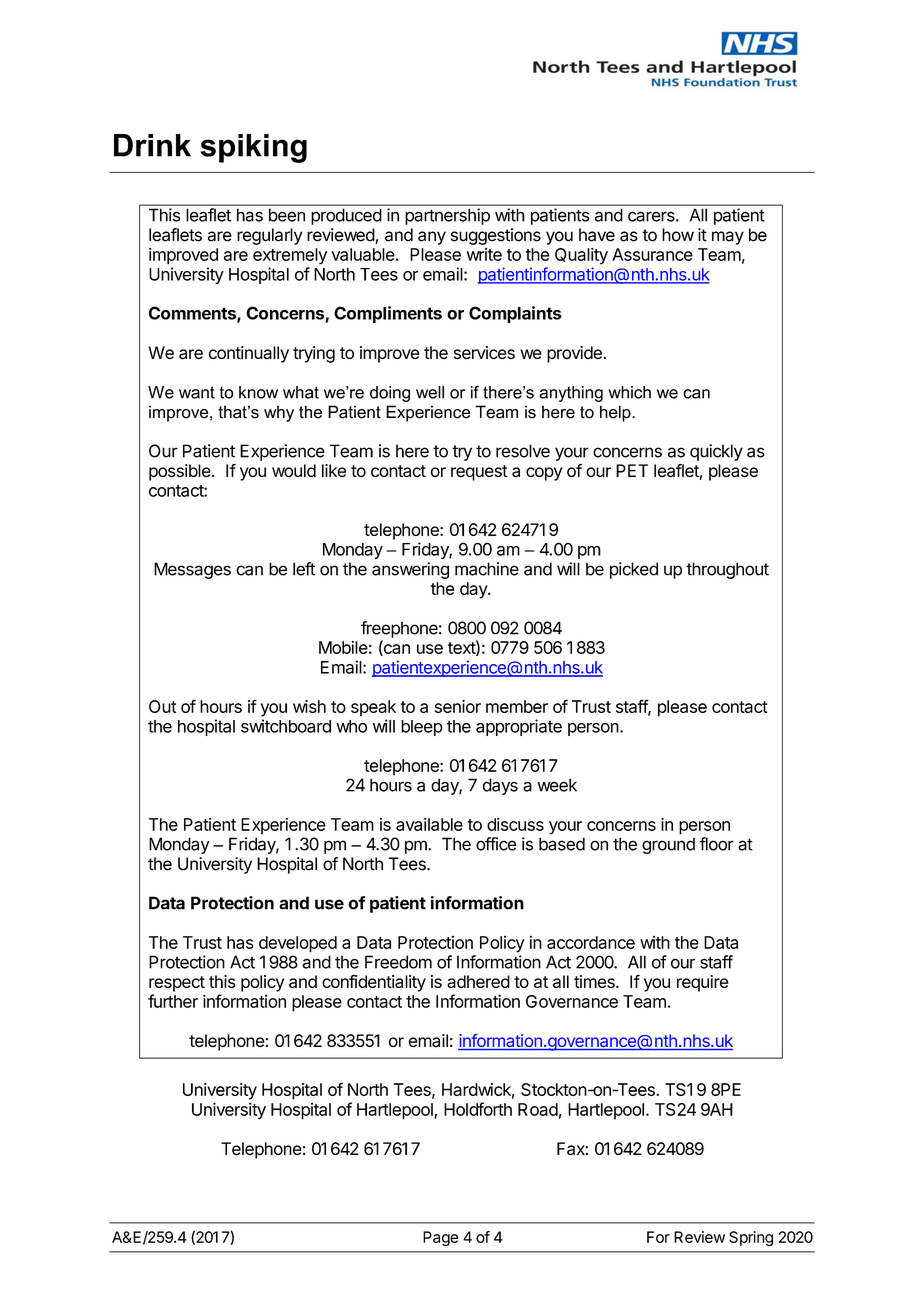  I want to click on Spring, so click(751, 1238).
